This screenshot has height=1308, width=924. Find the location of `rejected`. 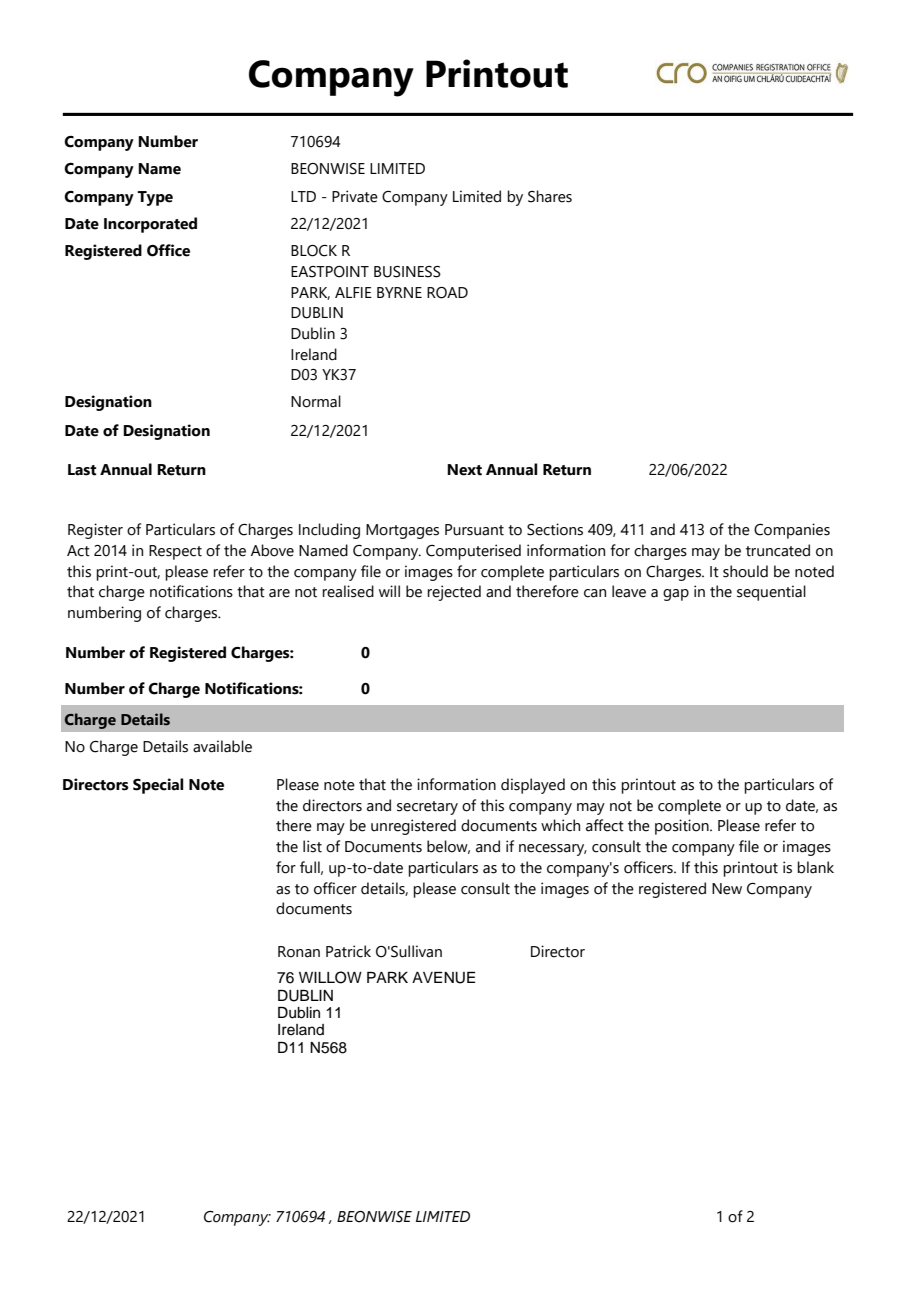

rejected is located at coordinates (454, 593).
